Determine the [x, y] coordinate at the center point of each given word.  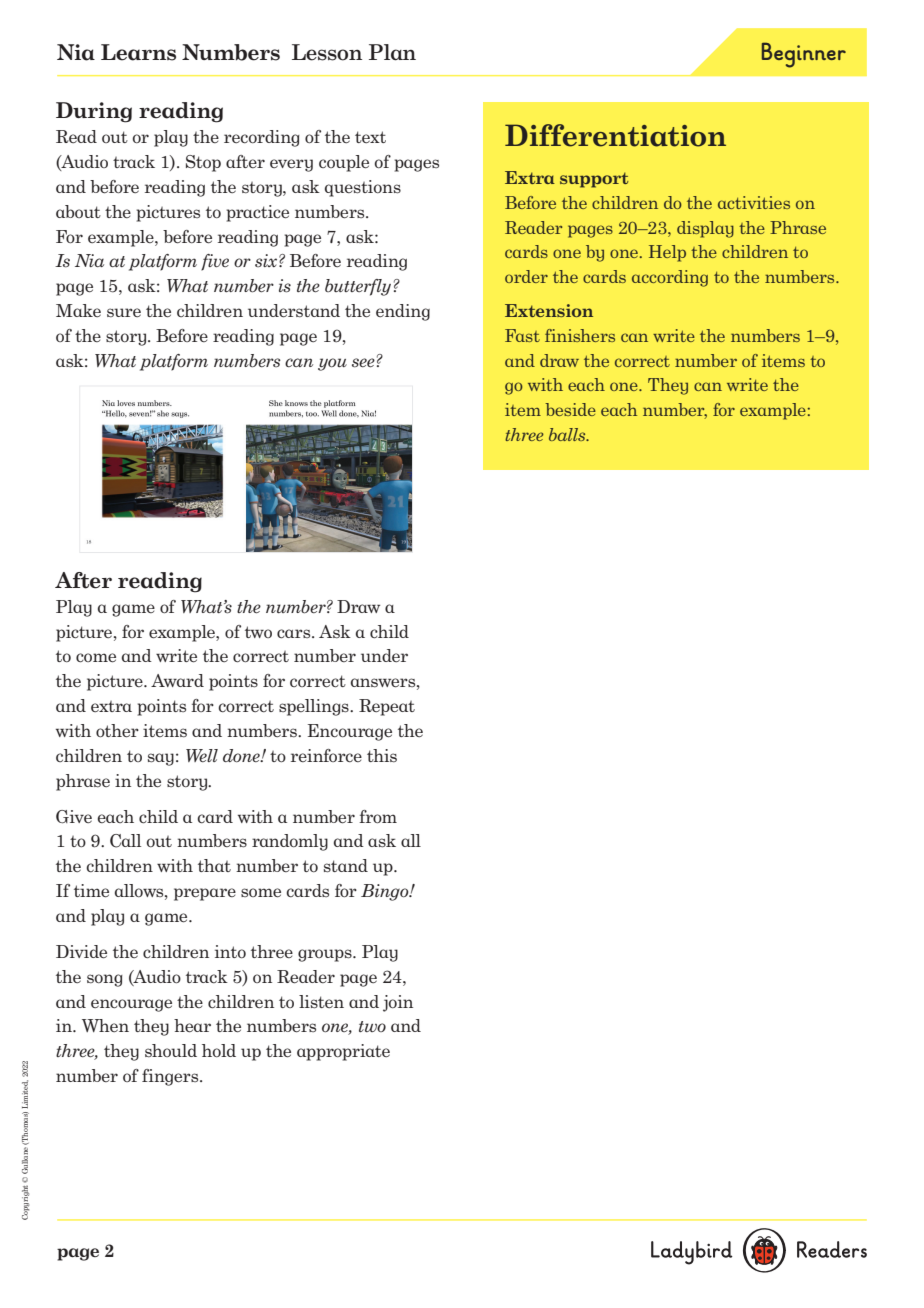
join [398, 1003]
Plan [392, 52]
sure [124, 312]
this [382, 755]
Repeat [387, 707]
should [171, 1050]
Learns [138, 52]
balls [568, 434]
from [378, 816]
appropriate [343, 1052]
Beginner [804, 55]
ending [403, 312]
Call [125, 841]
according [670, 278]
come [96, 658]
